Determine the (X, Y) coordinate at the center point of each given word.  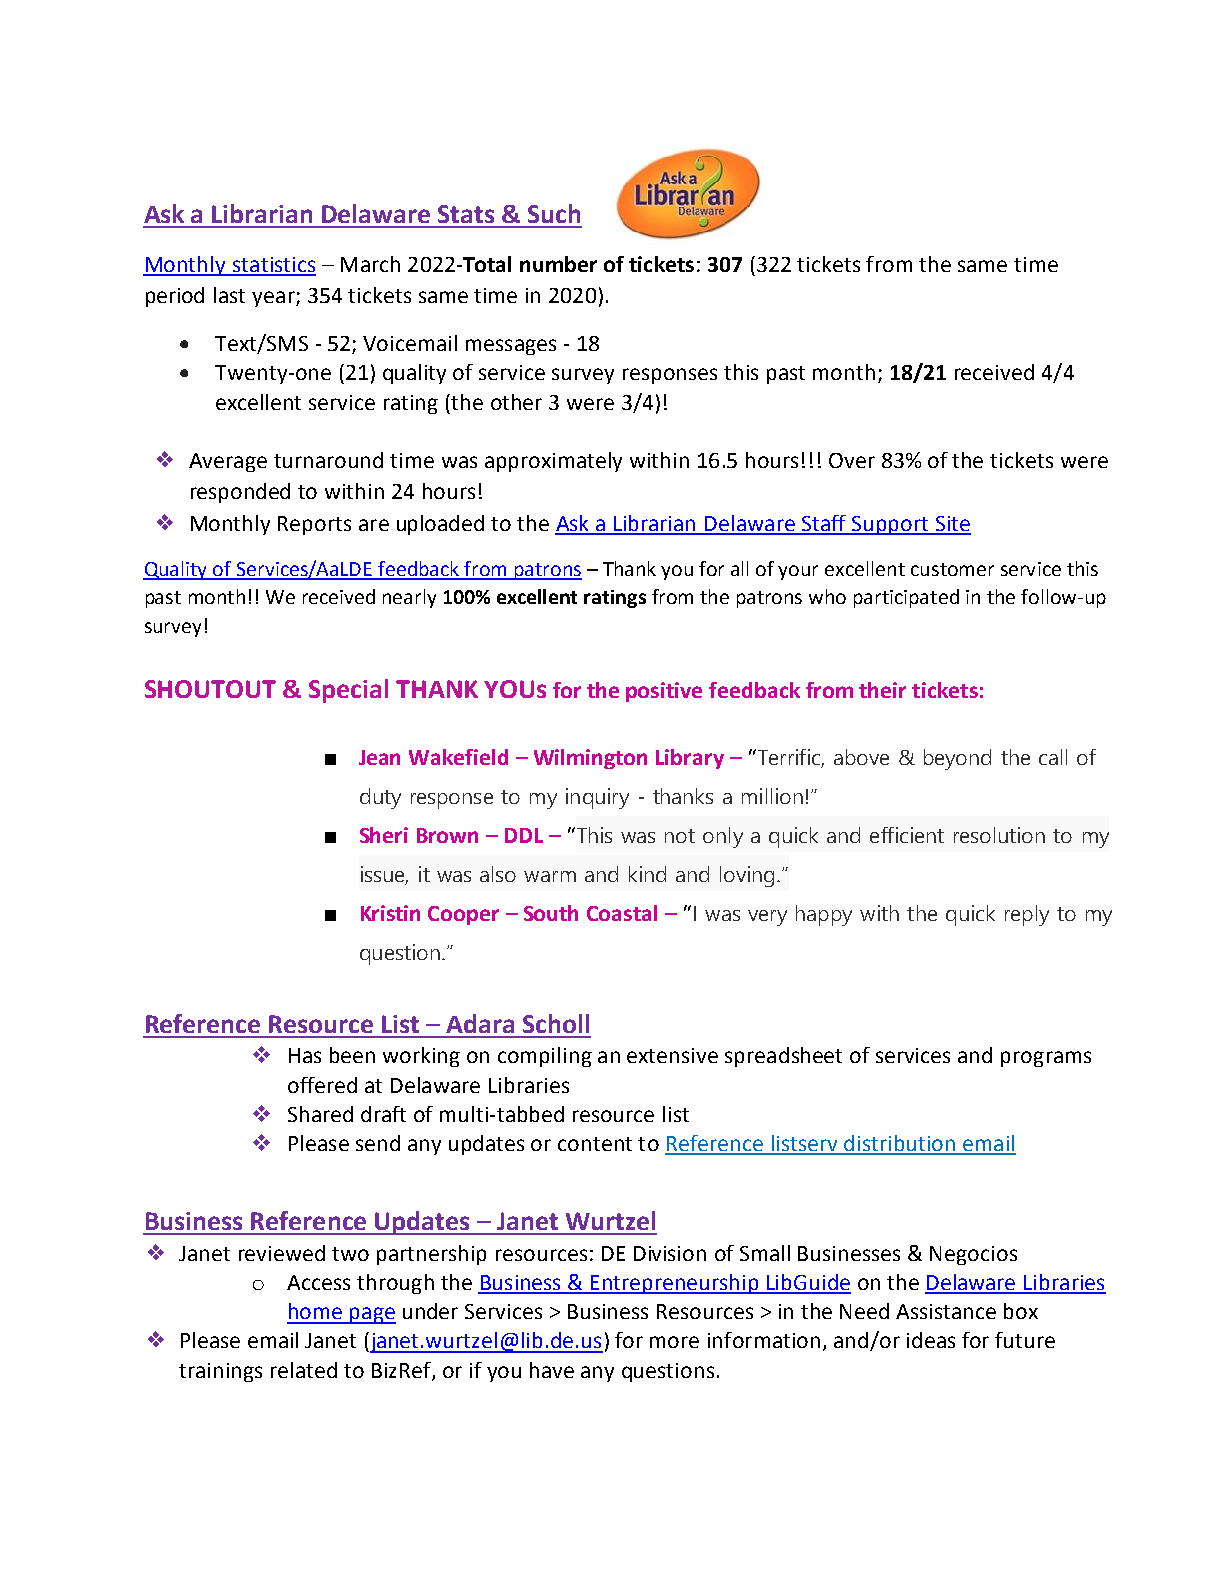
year (274, 299)
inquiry (597, 798)
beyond (957, 759)
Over (852, 460)
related (304, 1370)
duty (380, 798)
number (558, 264)
